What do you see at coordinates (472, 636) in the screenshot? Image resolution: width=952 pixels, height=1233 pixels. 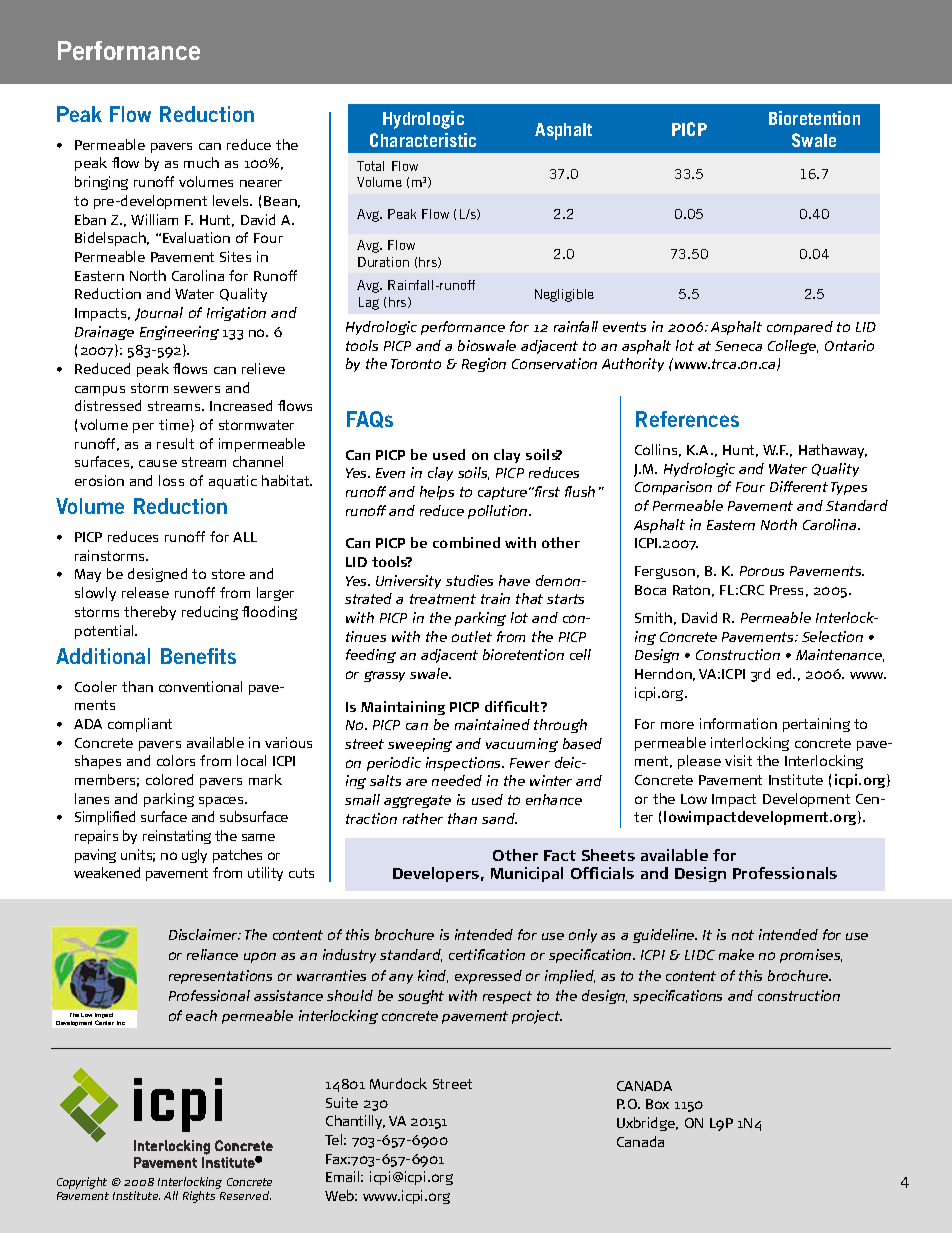 I see `outlet` at bounding box center [472, 636].
